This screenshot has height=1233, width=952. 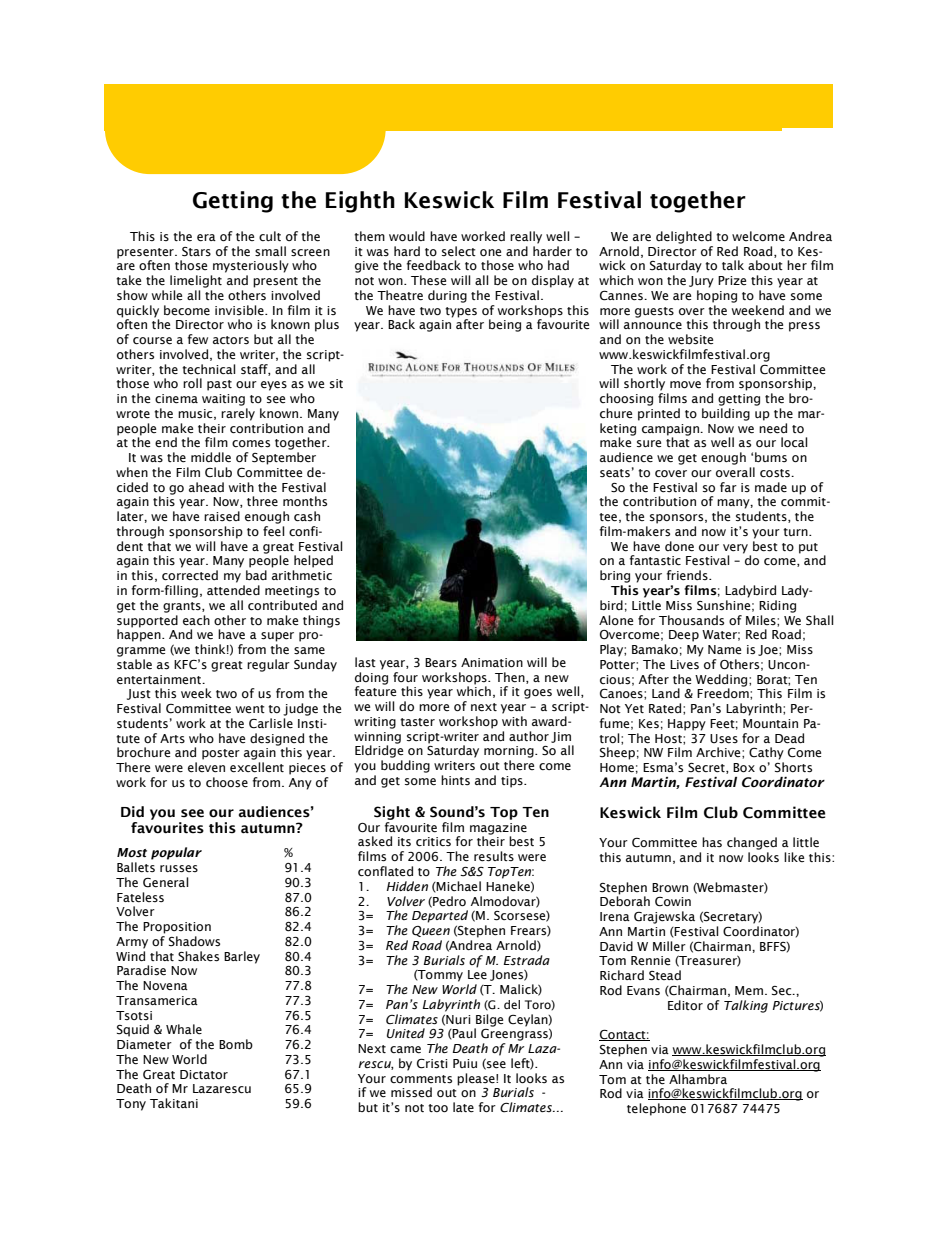 I want to click on delighted, so click(x=684, y=237).
